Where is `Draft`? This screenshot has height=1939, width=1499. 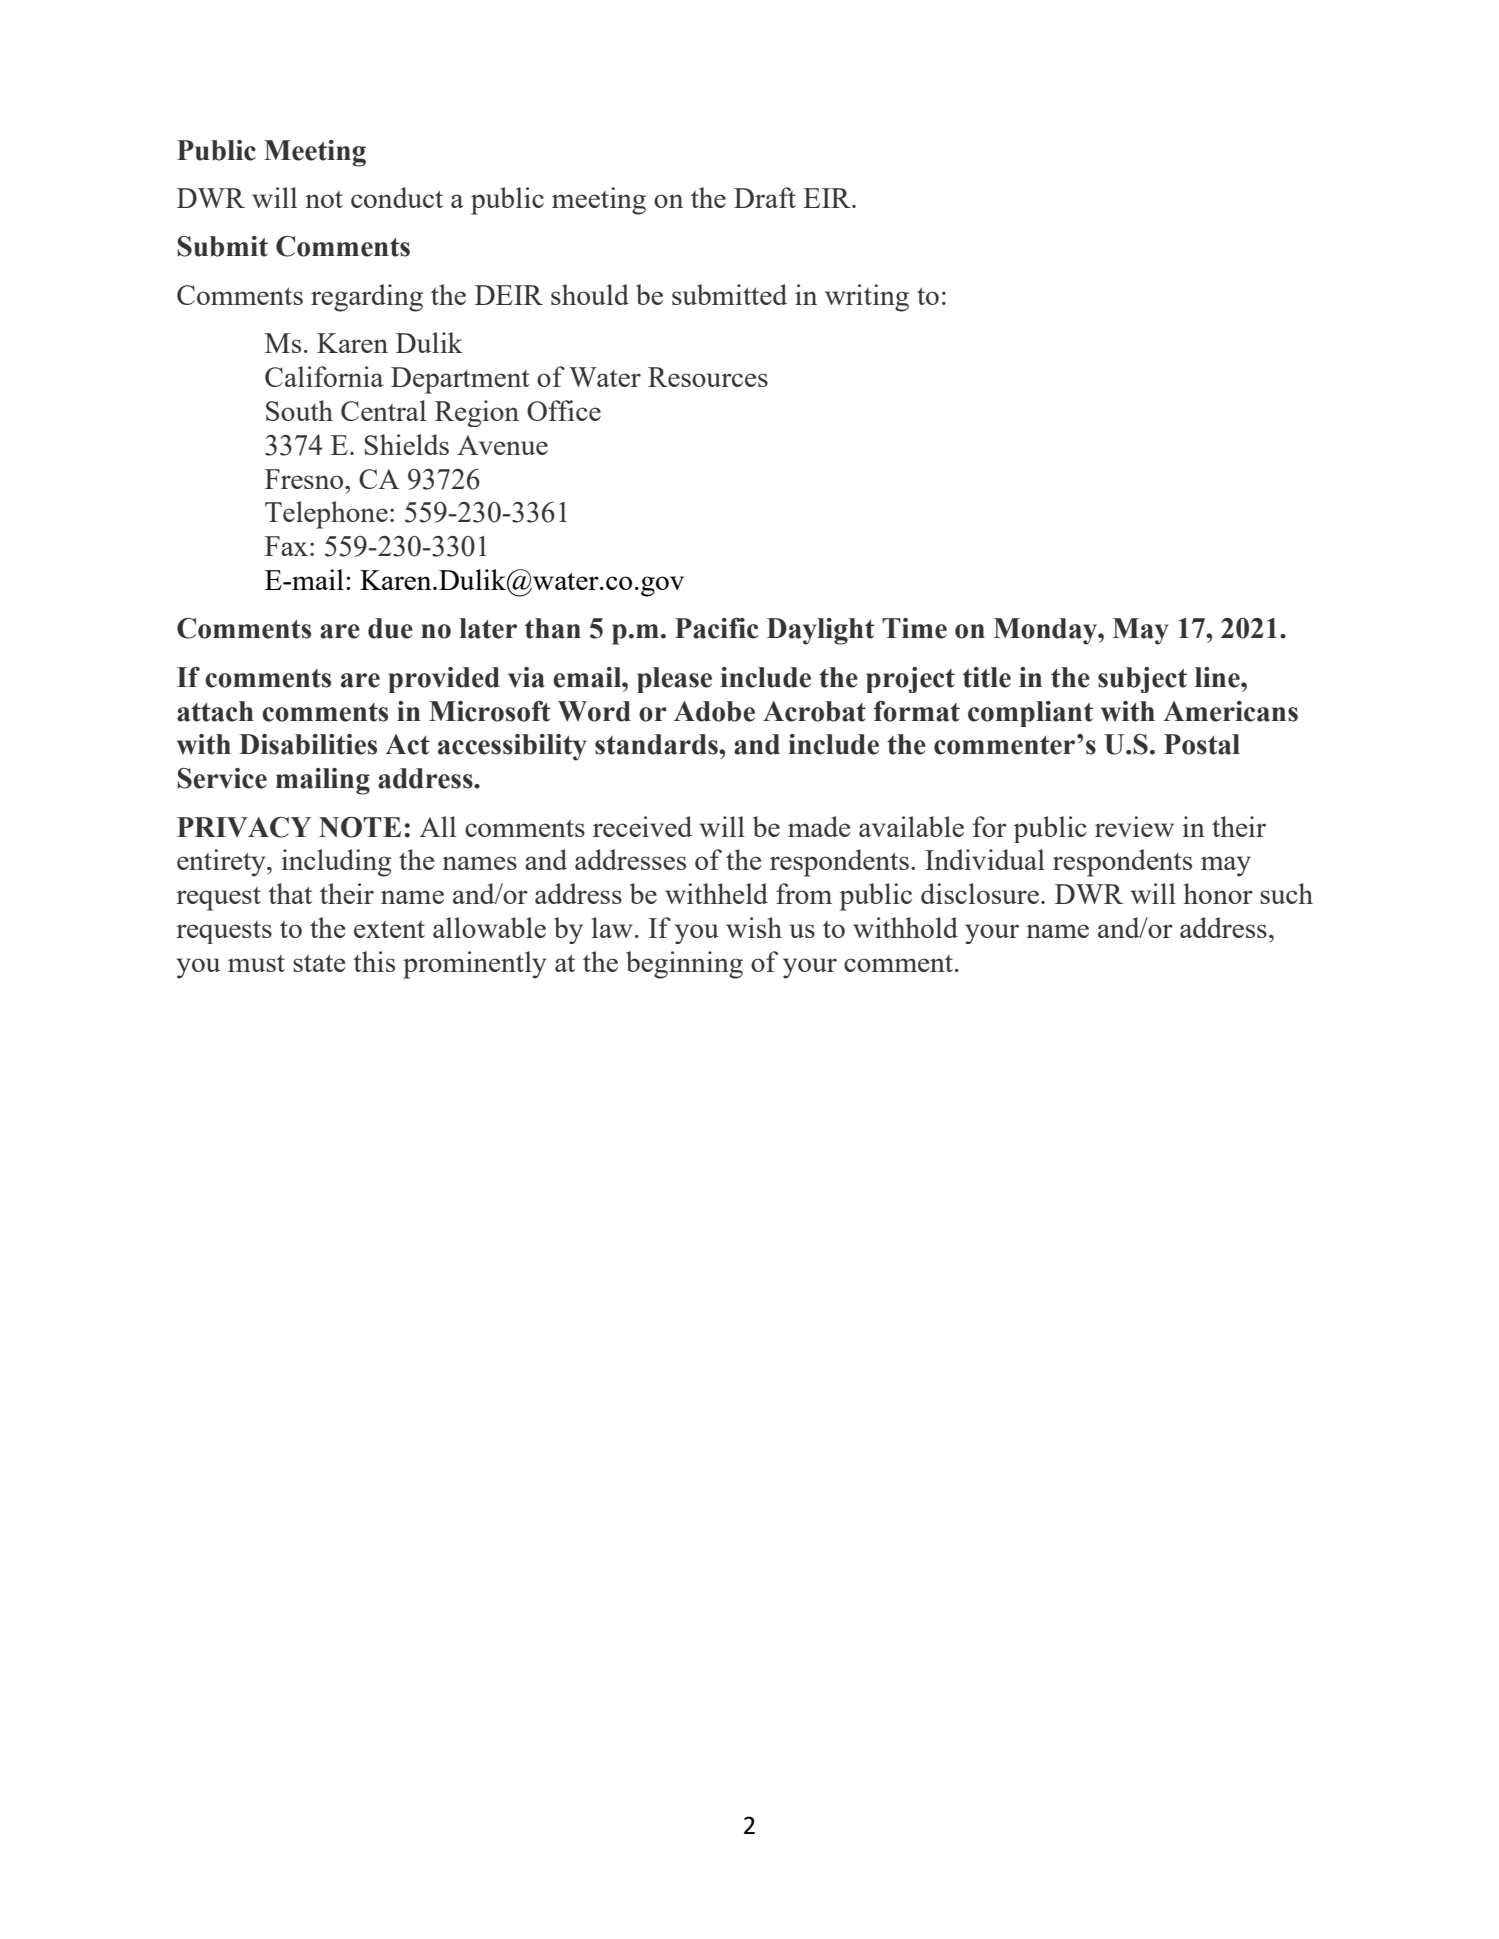
Draft is located at coordinates (765, 197).
